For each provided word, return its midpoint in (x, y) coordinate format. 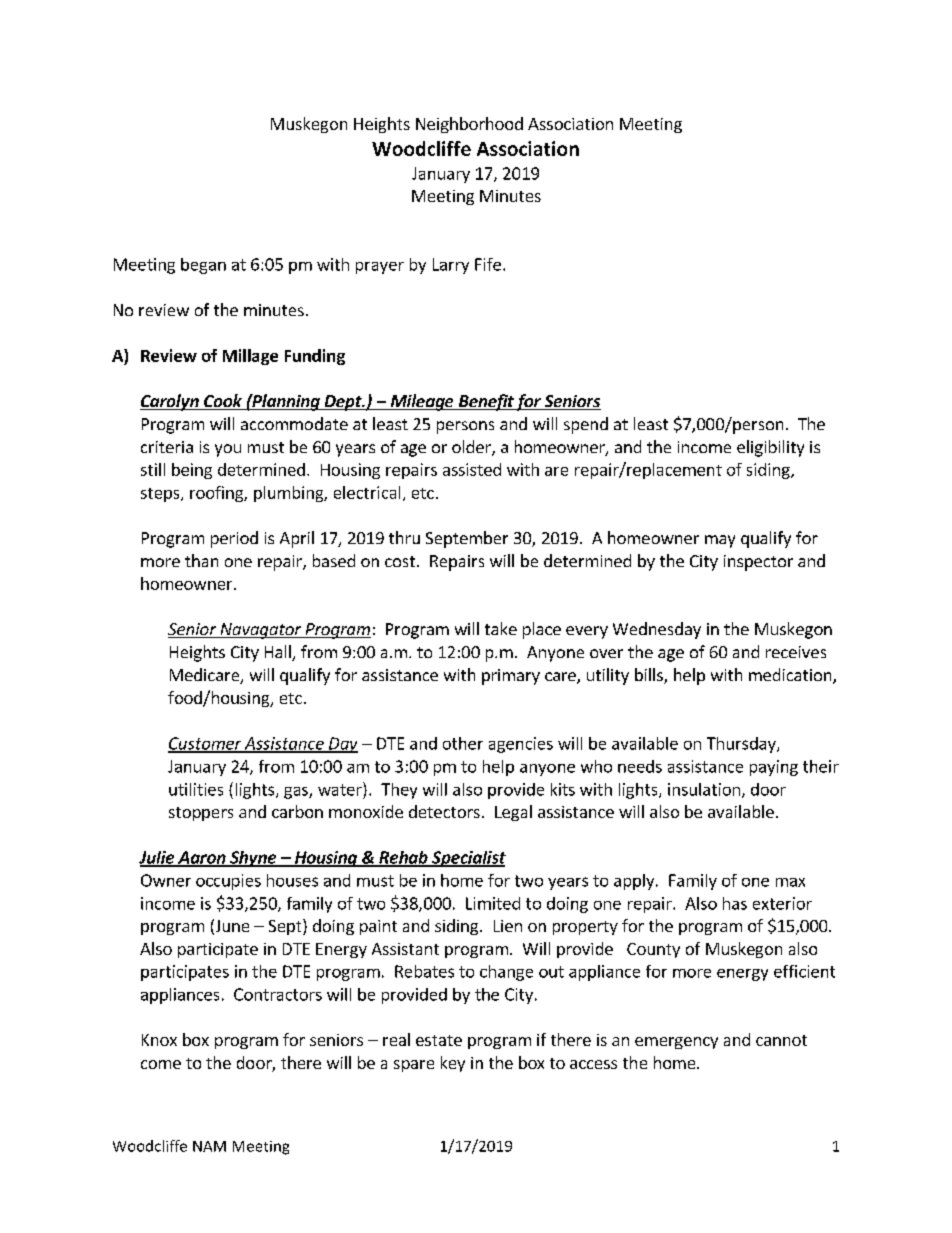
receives (796, 652)
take (501, 628)
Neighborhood (469, 125)
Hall (279, 653)
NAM (209, 1146)
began (203, 266)
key (453, 1064)
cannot (781, 1040)
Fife (488, 264)
